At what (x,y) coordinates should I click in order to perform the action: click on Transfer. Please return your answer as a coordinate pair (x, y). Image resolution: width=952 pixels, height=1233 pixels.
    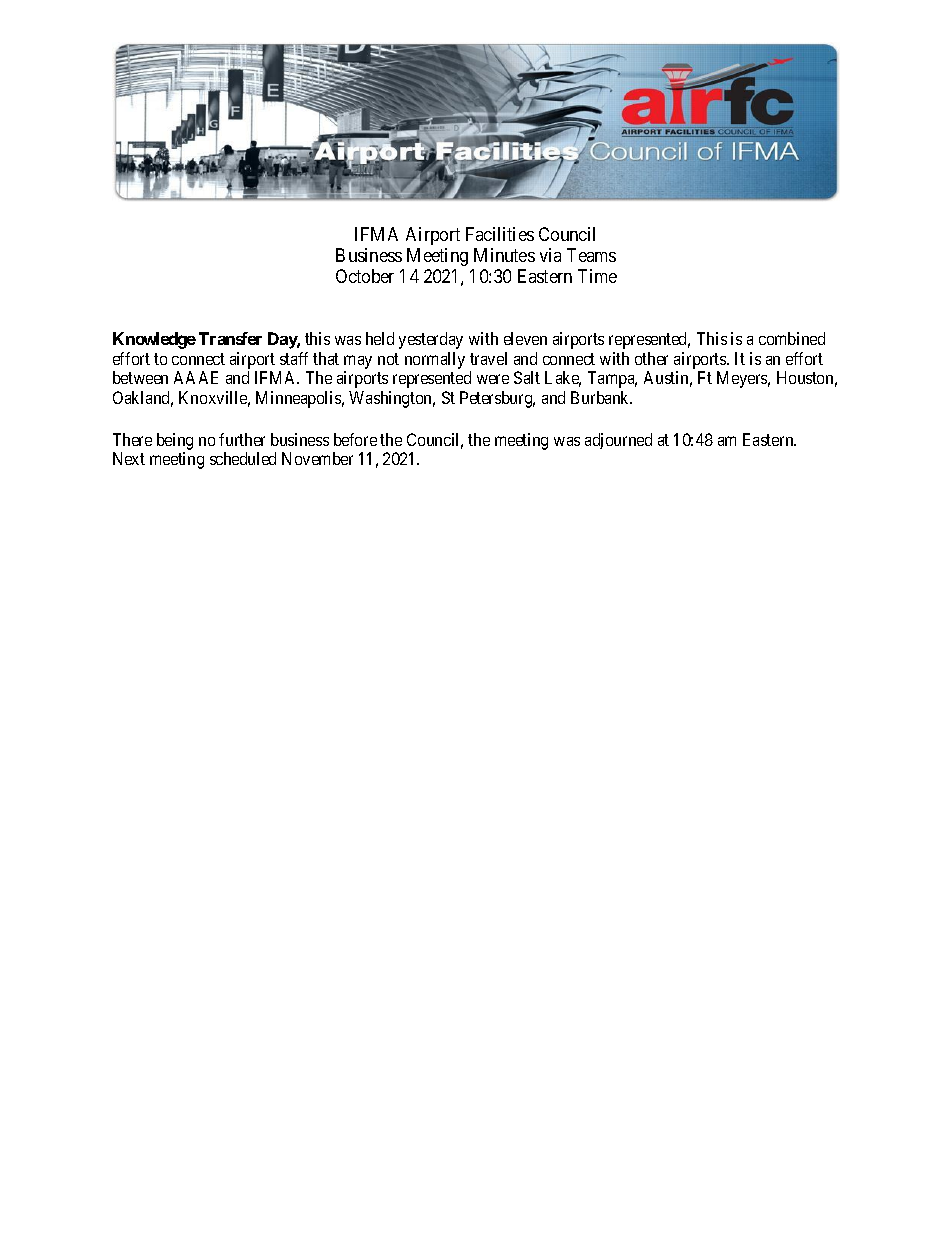
    Looking at the image, I should click on (230, 338).
